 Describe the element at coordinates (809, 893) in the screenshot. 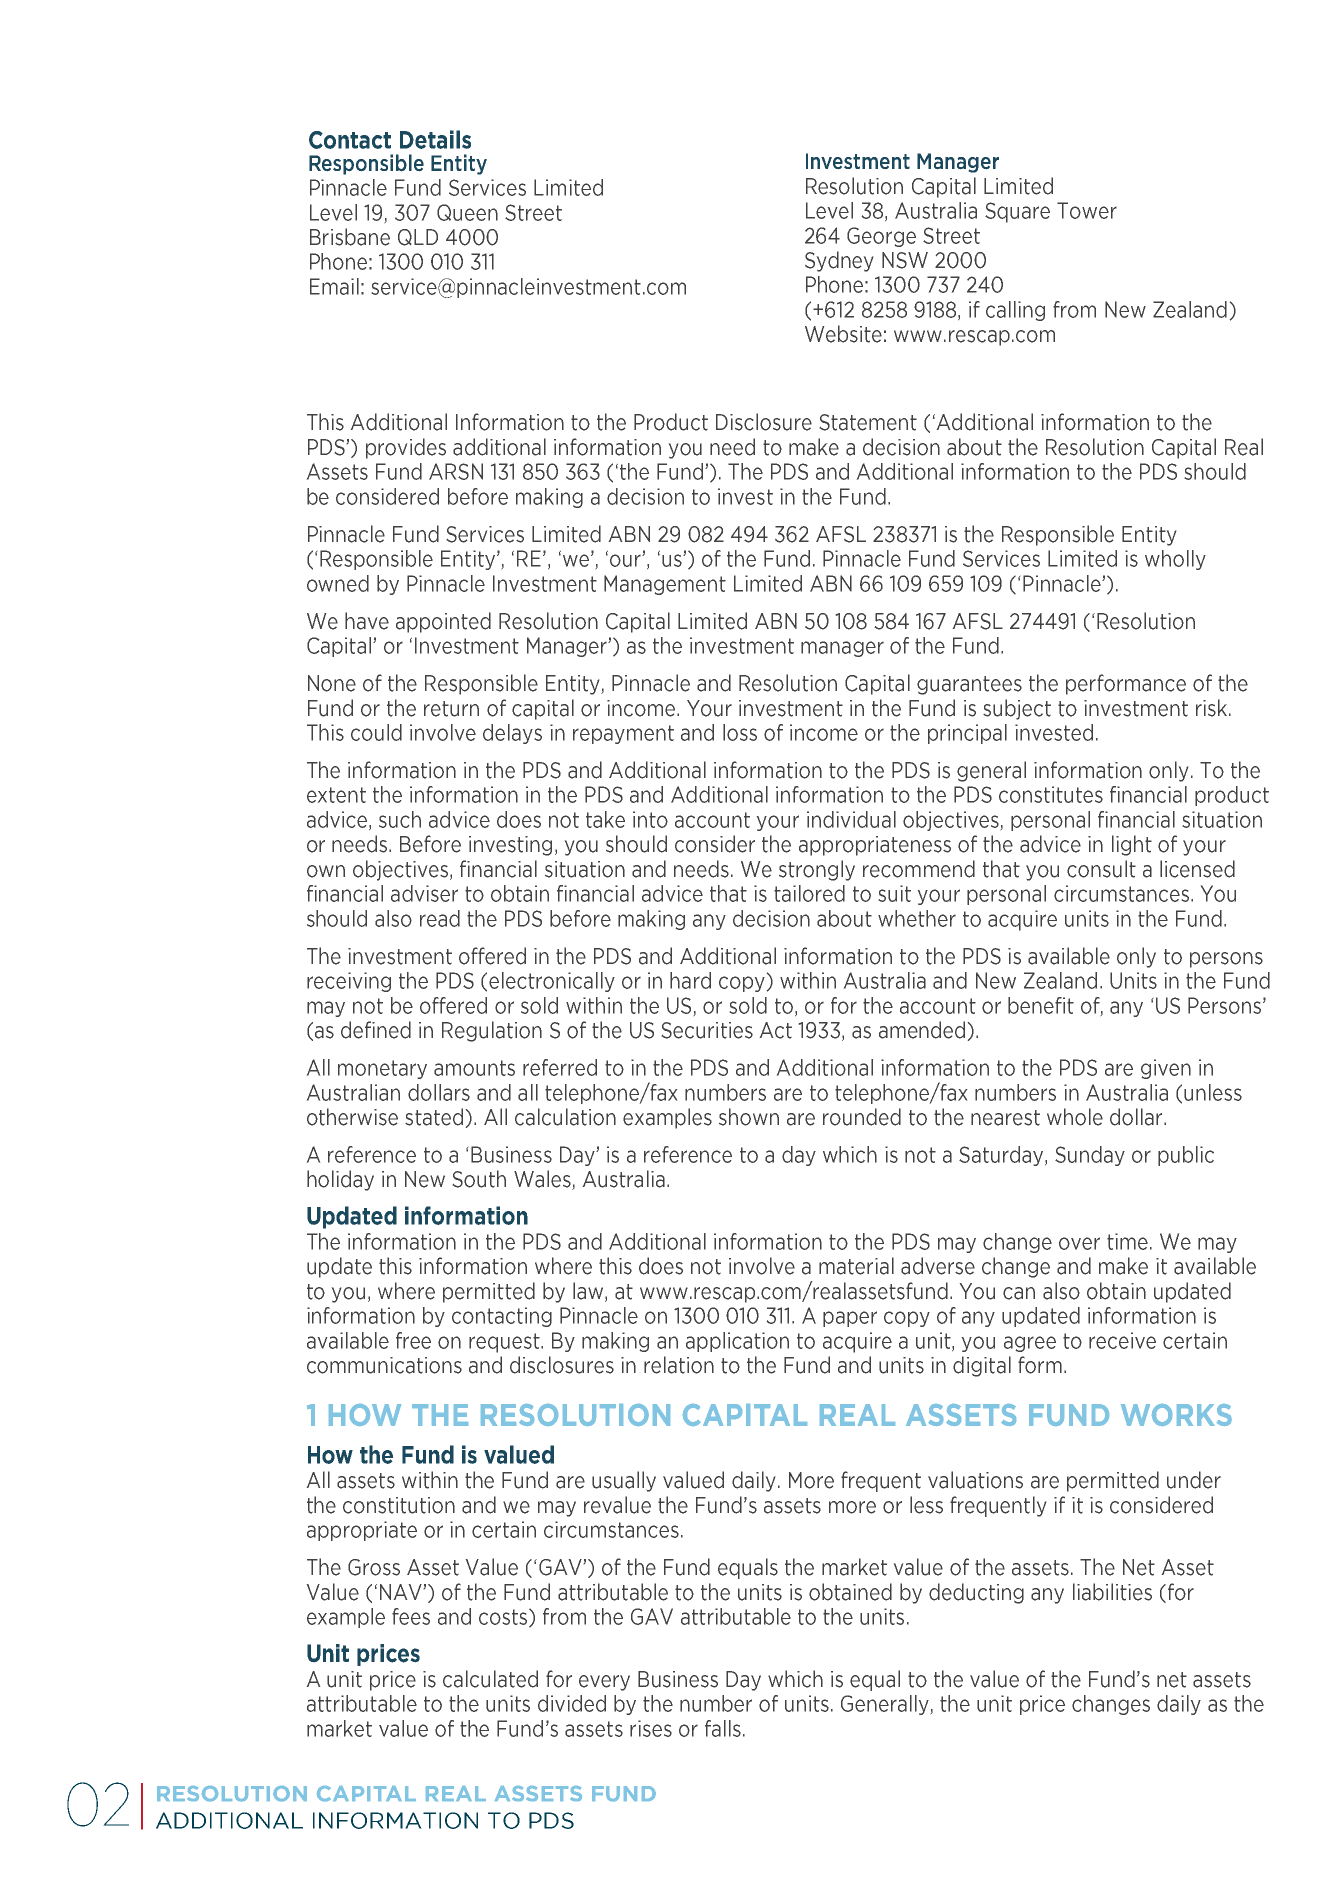

I see `tailored` at that location.
